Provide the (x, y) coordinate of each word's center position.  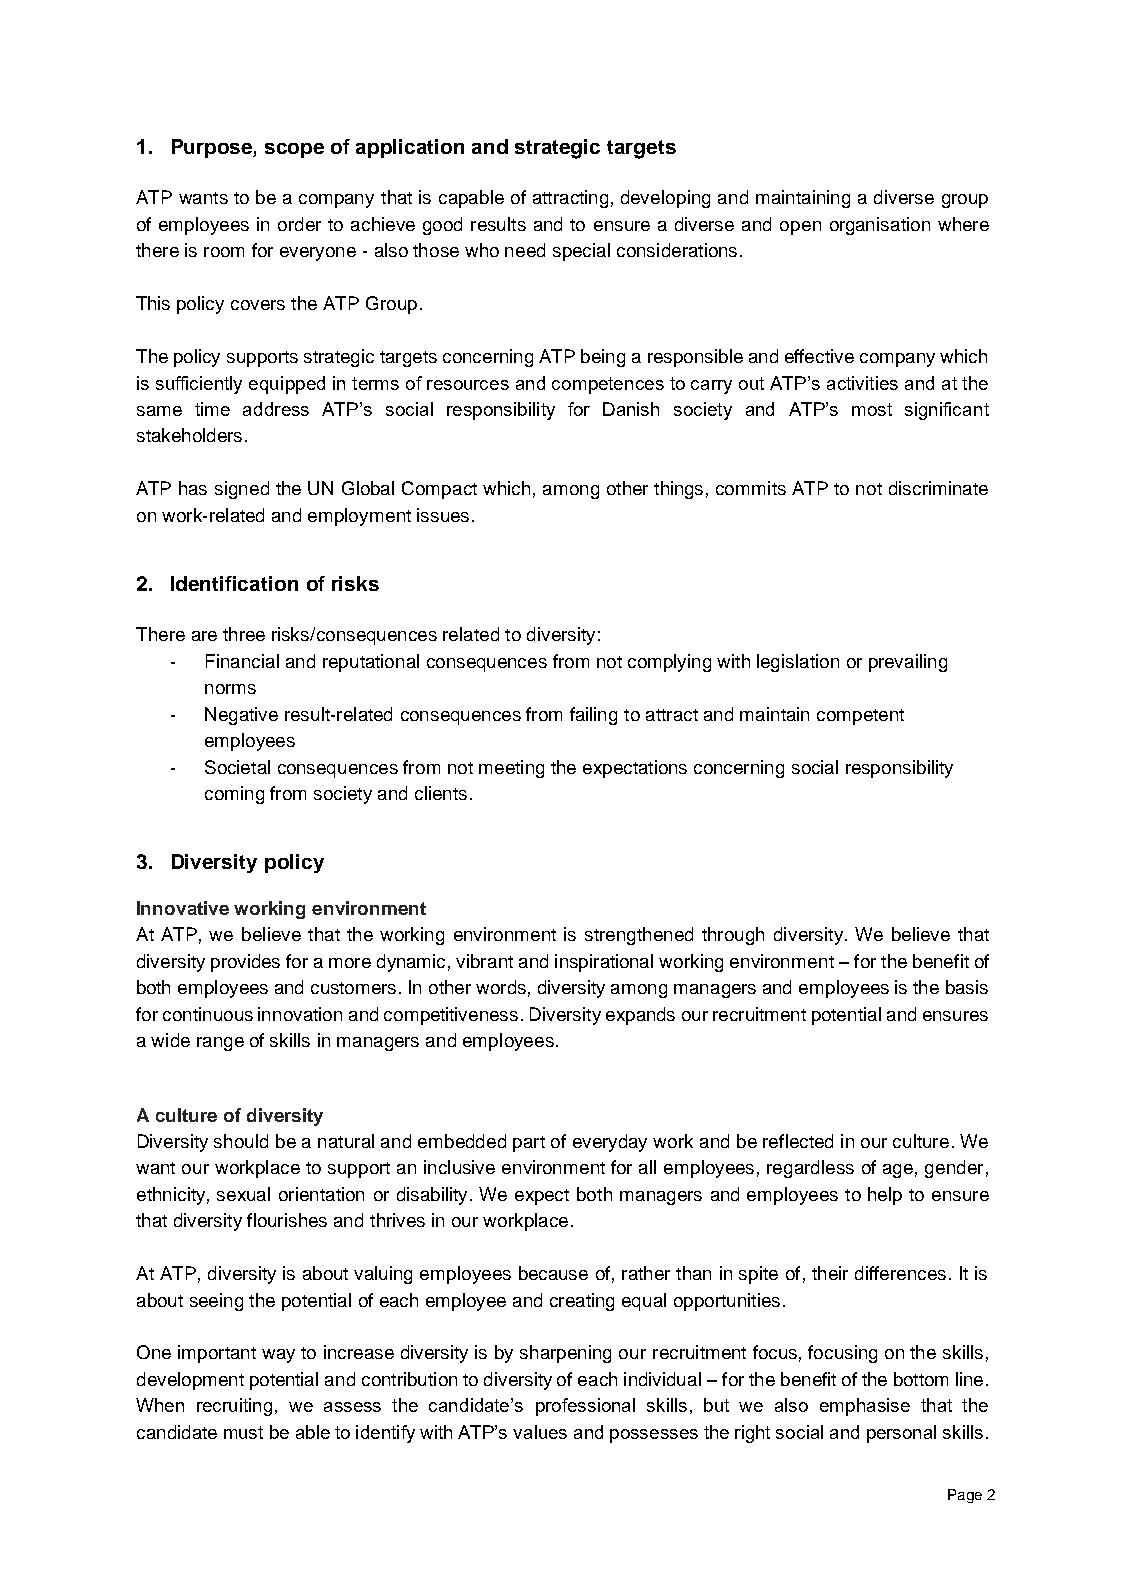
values (540, 1432)
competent (860, 717)
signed (242, 490)
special (581, 252)
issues (443, 515)
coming (234, 795)
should (241, 1141)
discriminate (938, 488)
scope (294, 150)
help (885, 1196)
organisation (880, 226)
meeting (511, 769)
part (529, 1144)
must (243, 1432)
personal (901, 1434)
